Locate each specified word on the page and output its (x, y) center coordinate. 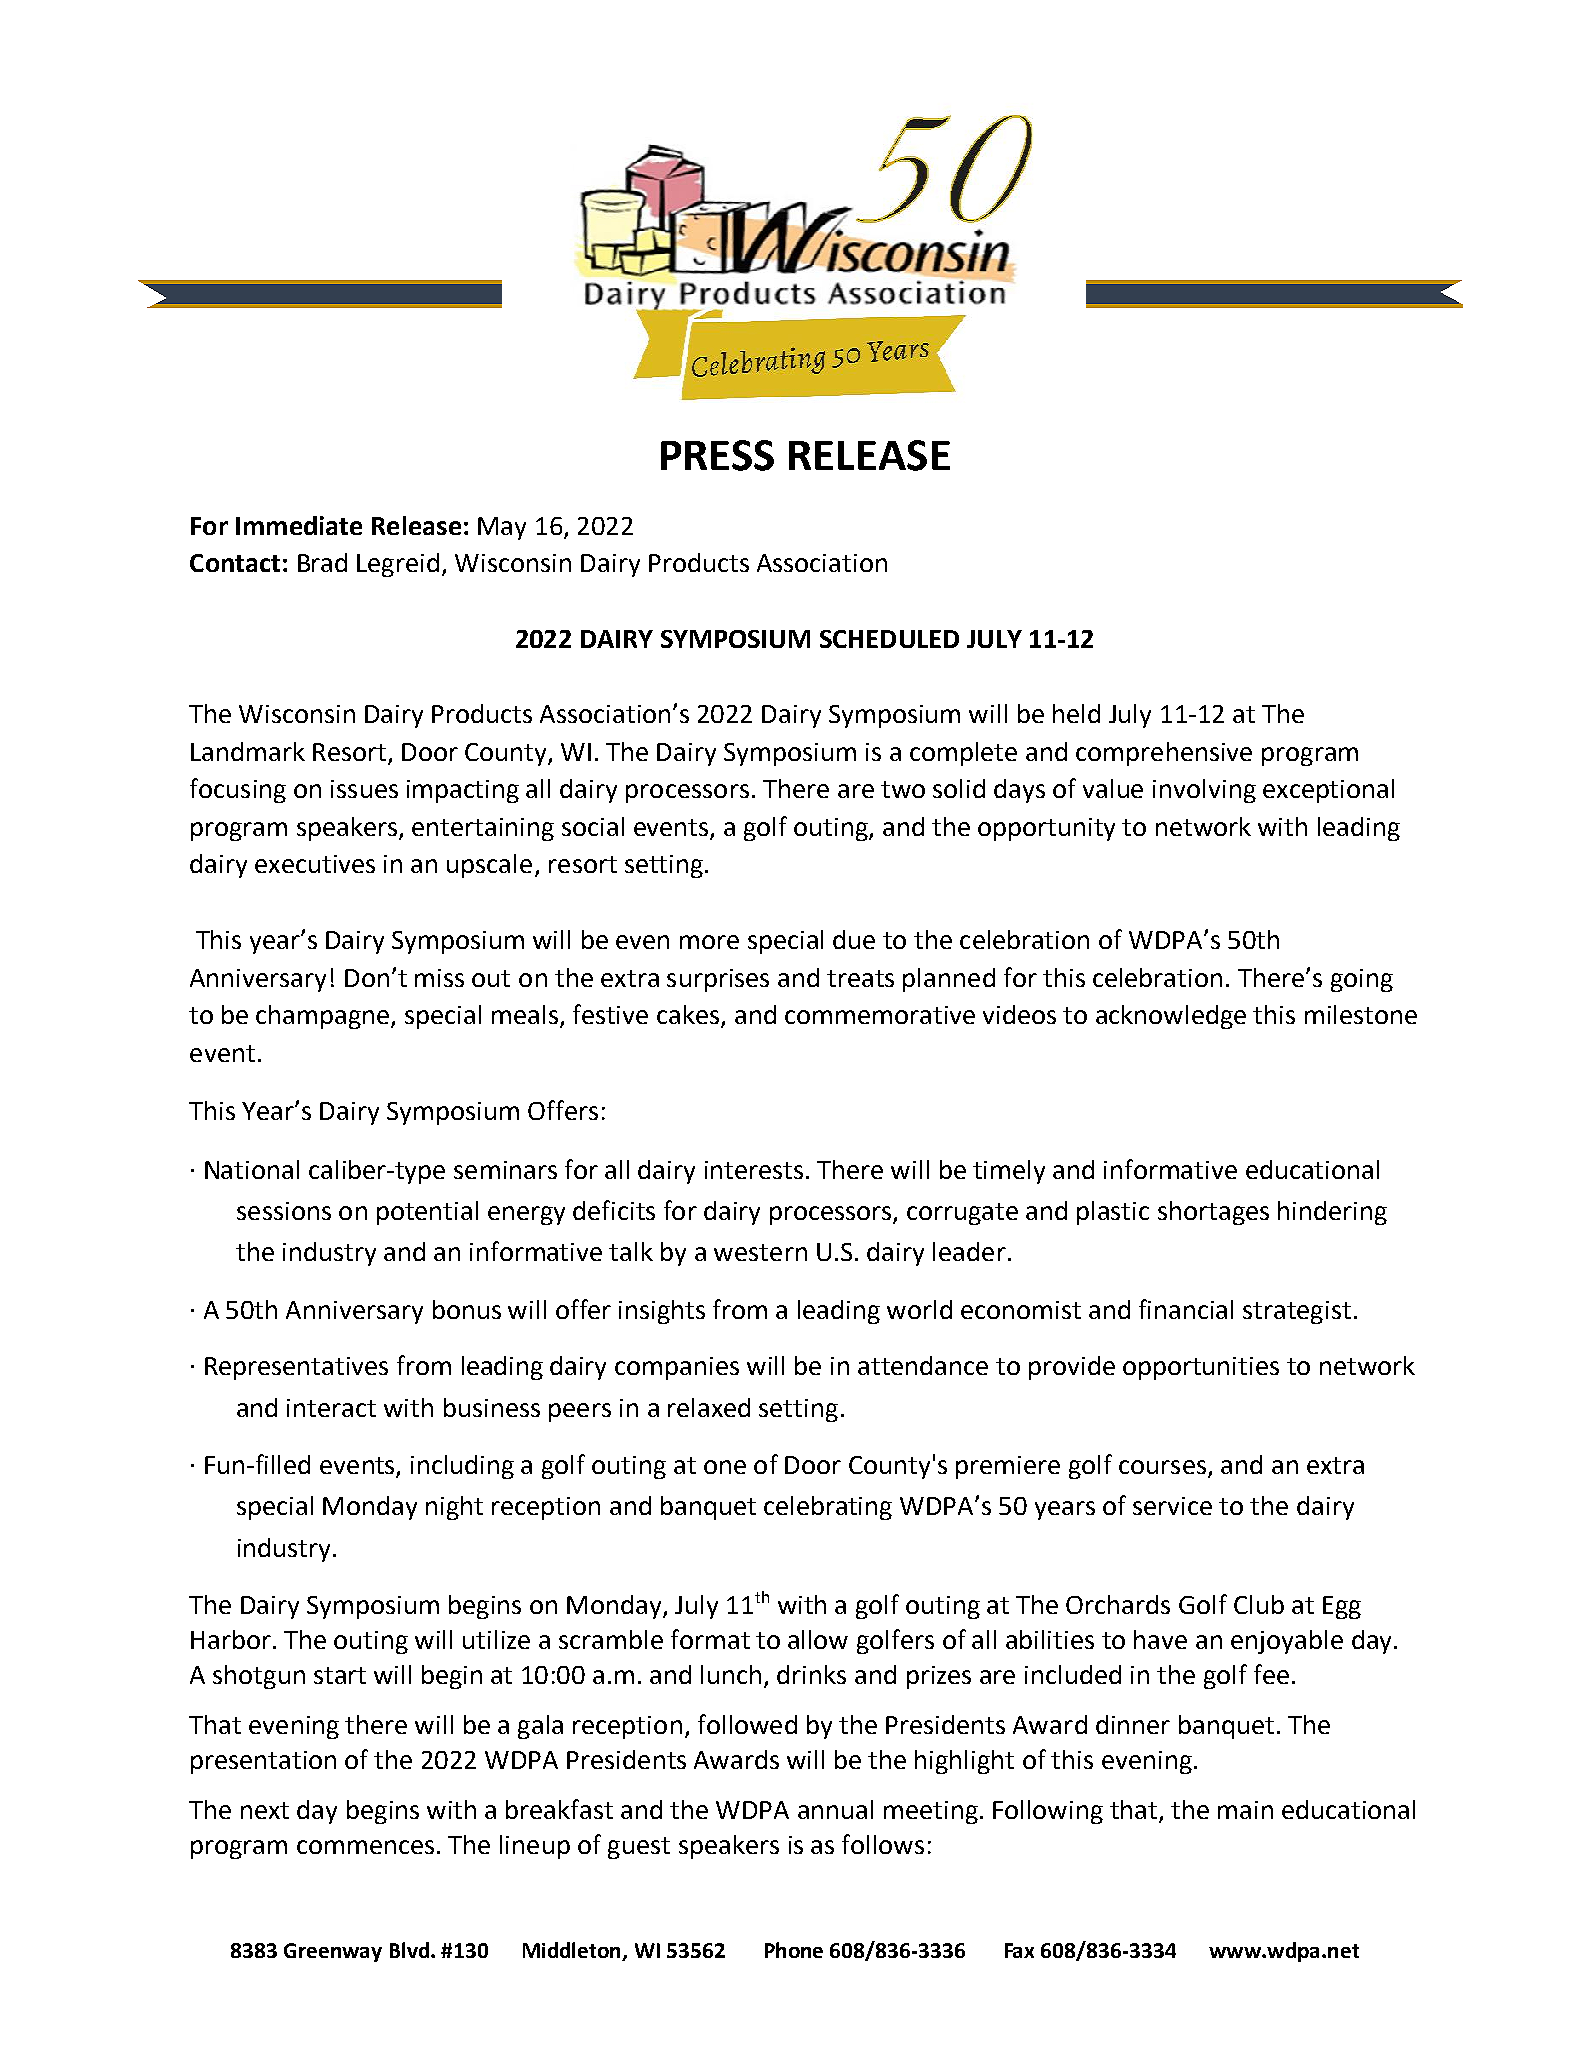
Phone (794, 1950)
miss (439, 978)
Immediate (299, 525)
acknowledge (1171, 1017)
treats (860, 978)
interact (331, 1408)
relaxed (709, 1407)
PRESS (717, 455)
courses (1162, 1467)
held (1076, 713)
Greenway (333, 1952)
